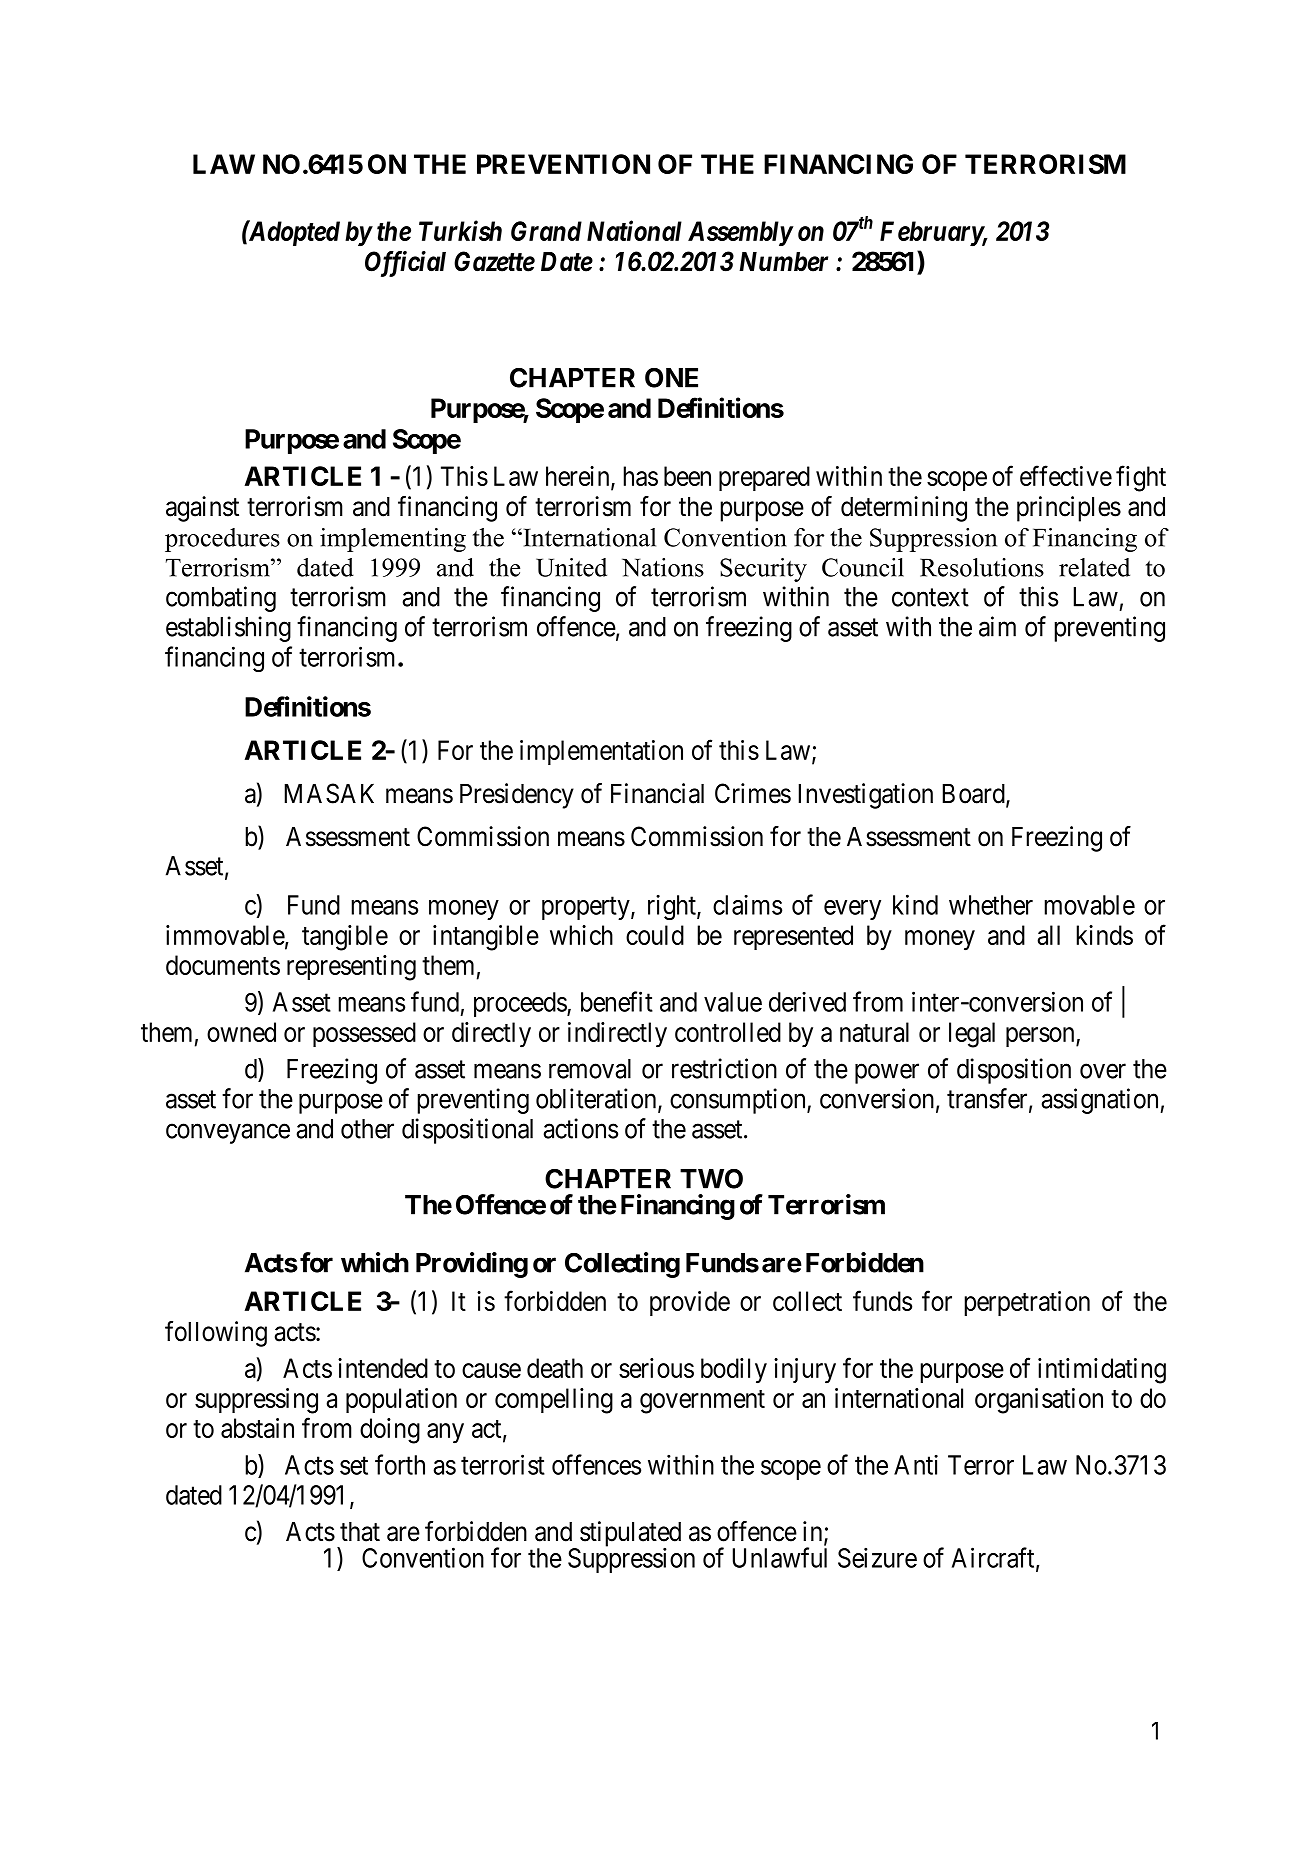  I want to click on assignation, so click(1101, 1101).
